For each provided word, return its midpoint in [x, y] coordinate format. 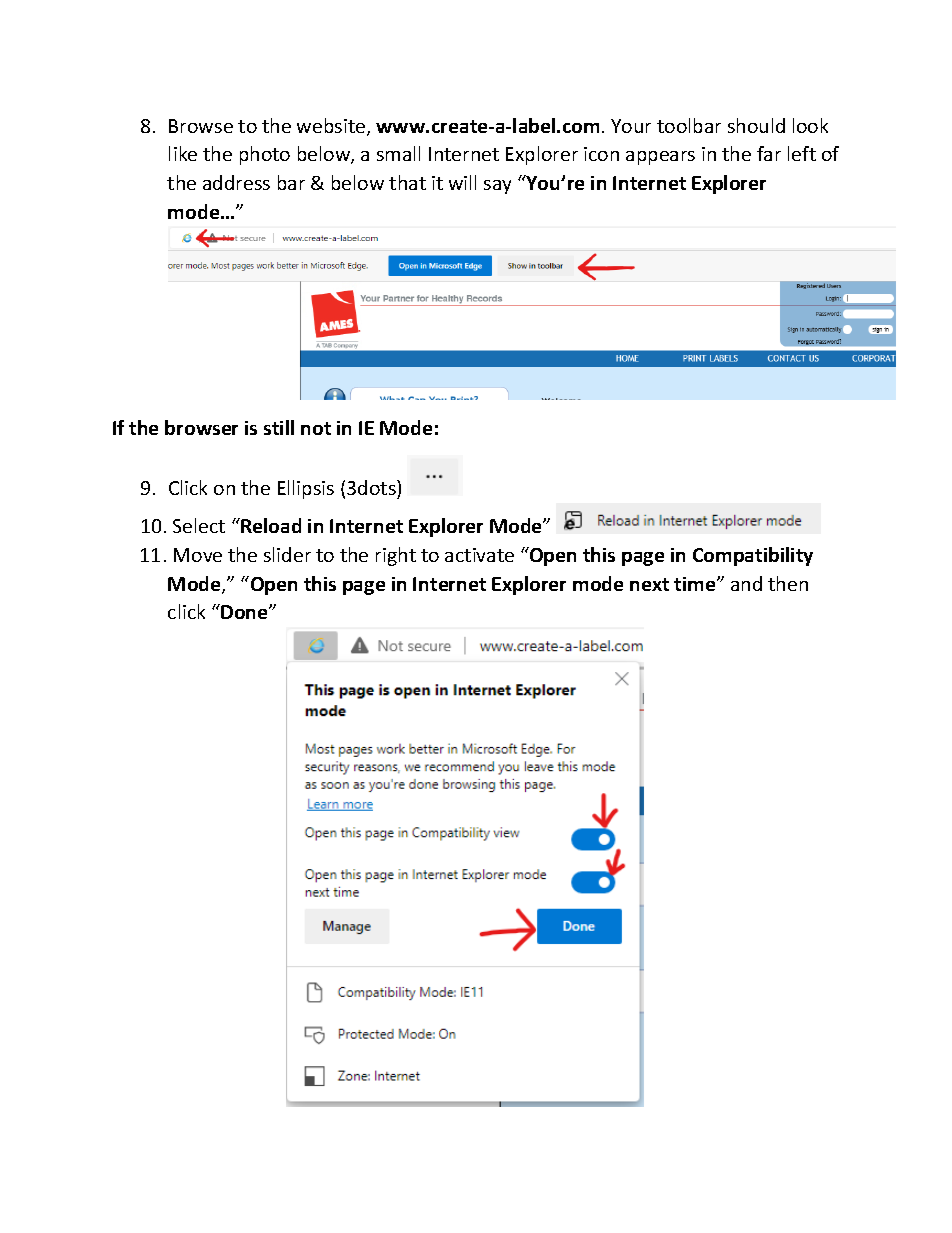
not [316, 428]
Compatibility [753, 556]
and [746, 583]
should [756, 125]
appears [660, 158]
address [236, 182]
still [279, 427]
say [497, 187]
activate [479, 555]
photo [265, 155]
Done [244, 611]
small [398, 153]
